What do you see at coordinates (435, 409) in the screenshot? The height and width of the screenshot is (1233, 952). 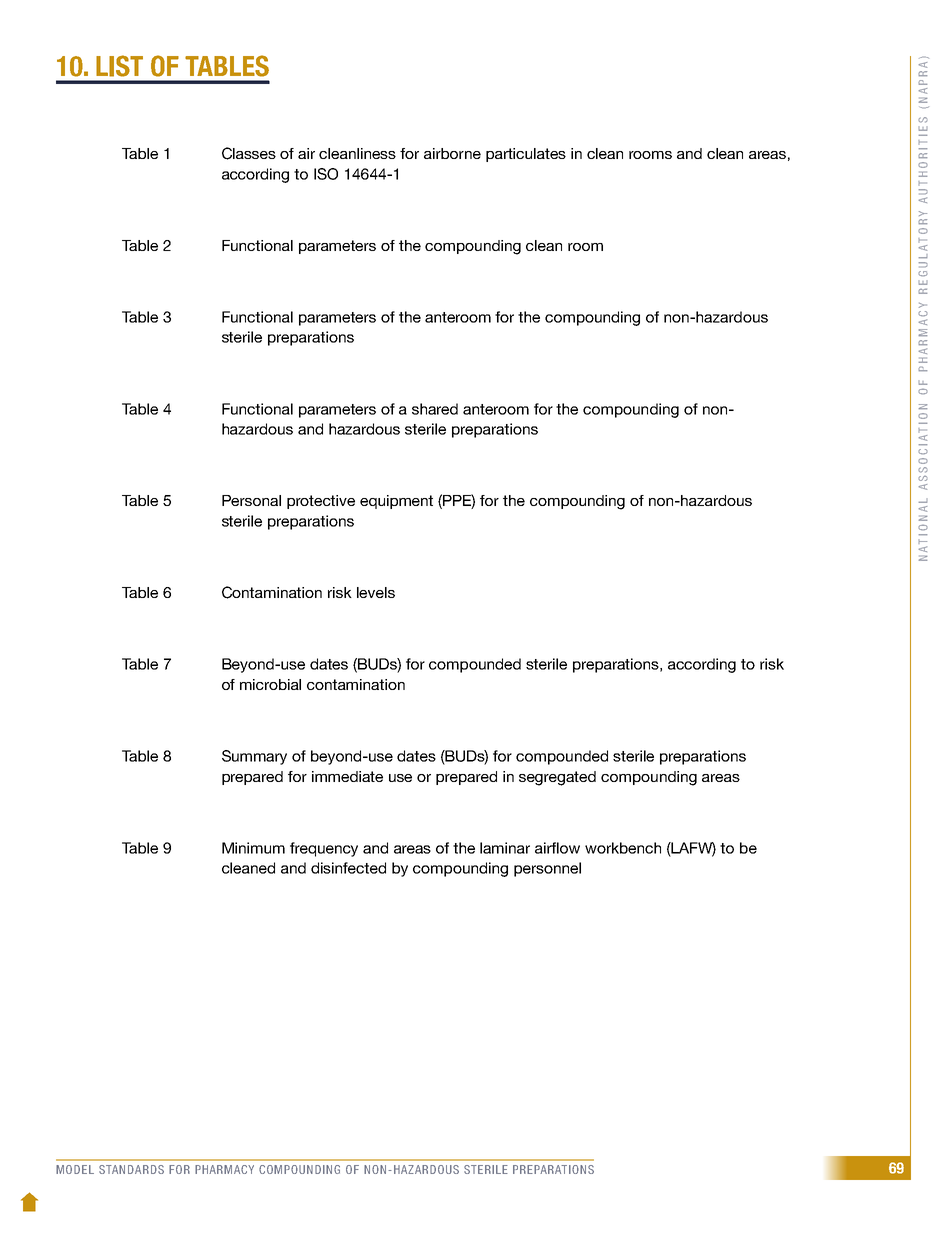 I see `shared` at bounding box center [435, 409].
